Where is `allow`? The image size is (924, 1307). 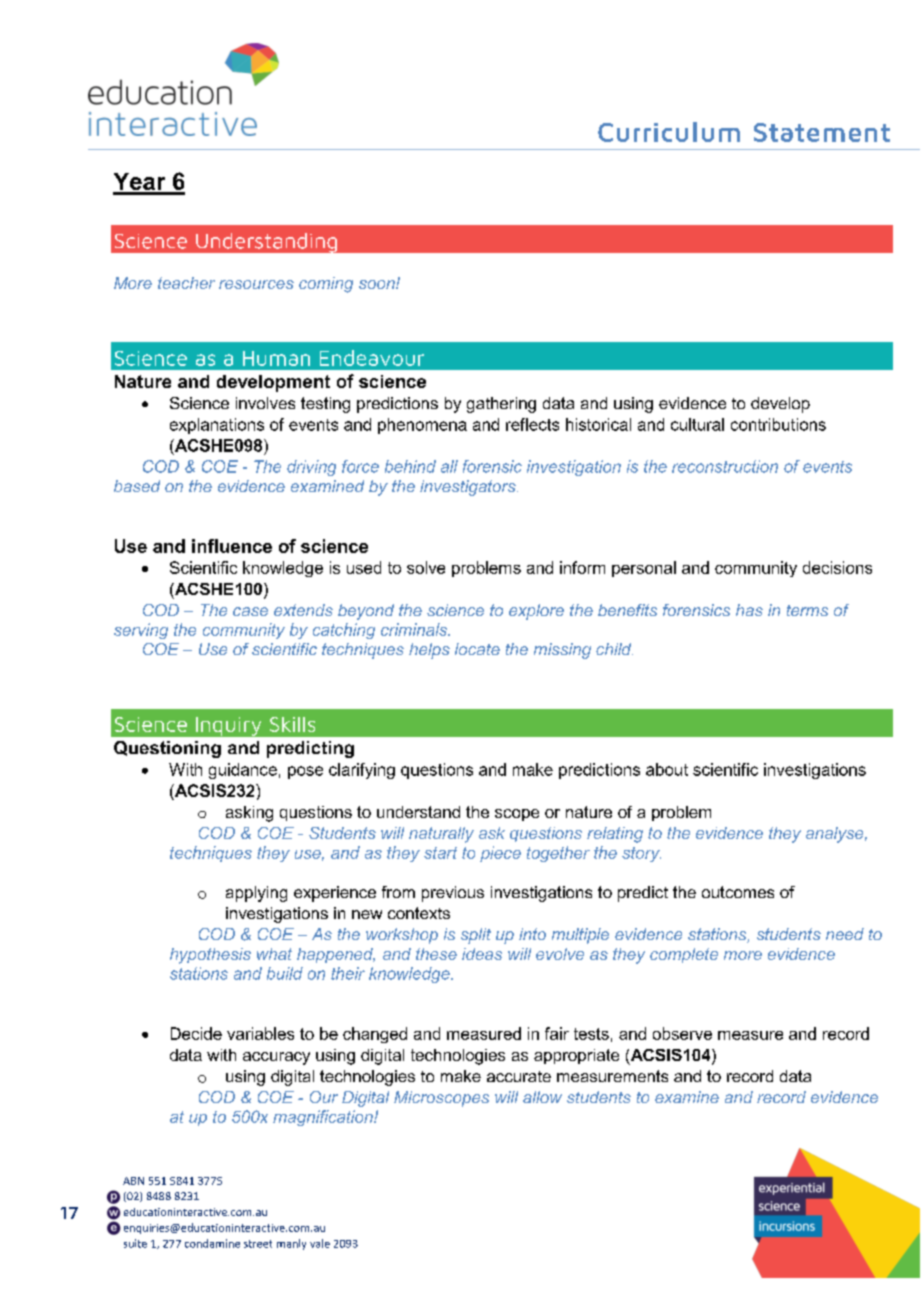 allow is located at coordinates (542, 1097).
